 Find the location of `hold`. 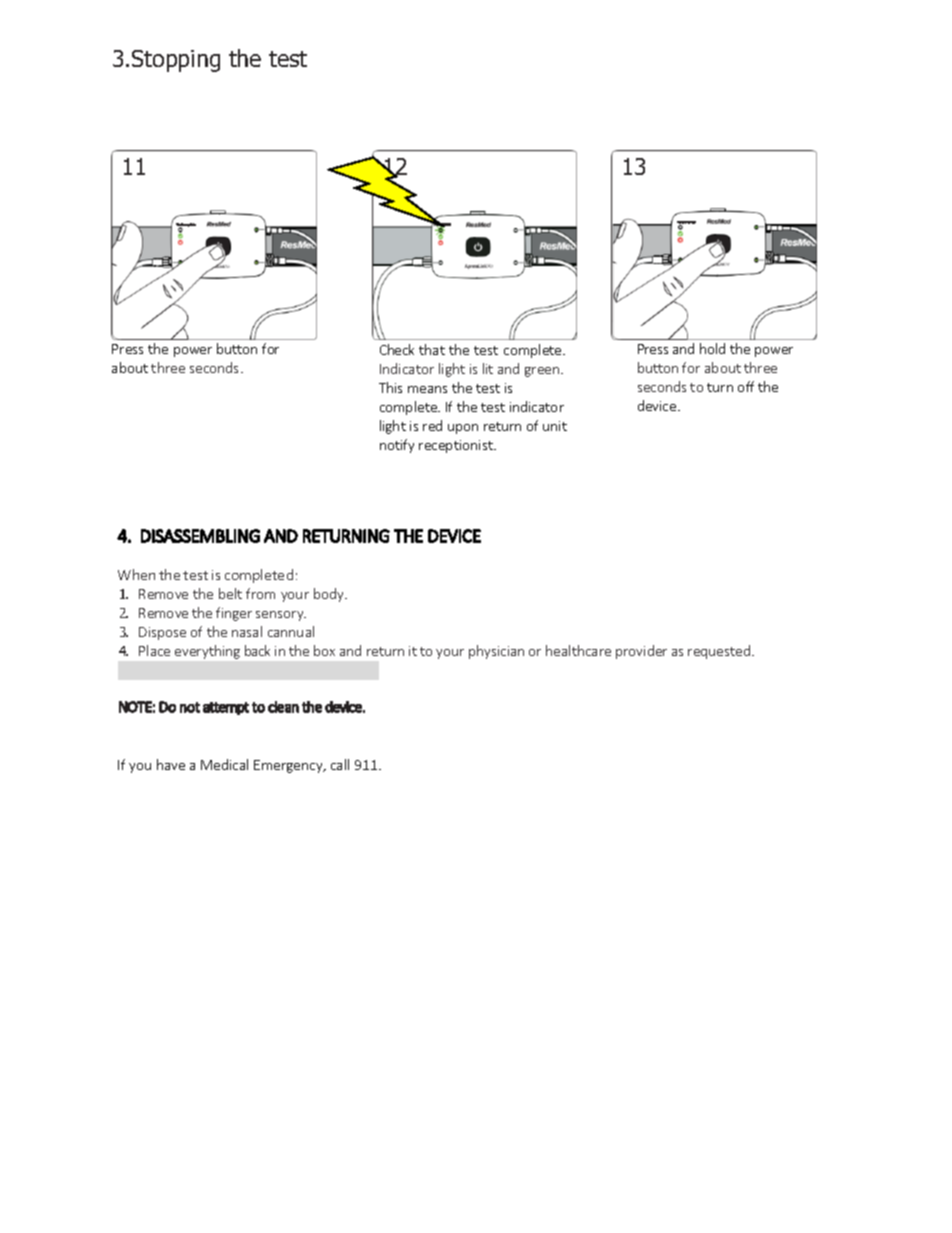

hold is located at coordinates (712, 348).
